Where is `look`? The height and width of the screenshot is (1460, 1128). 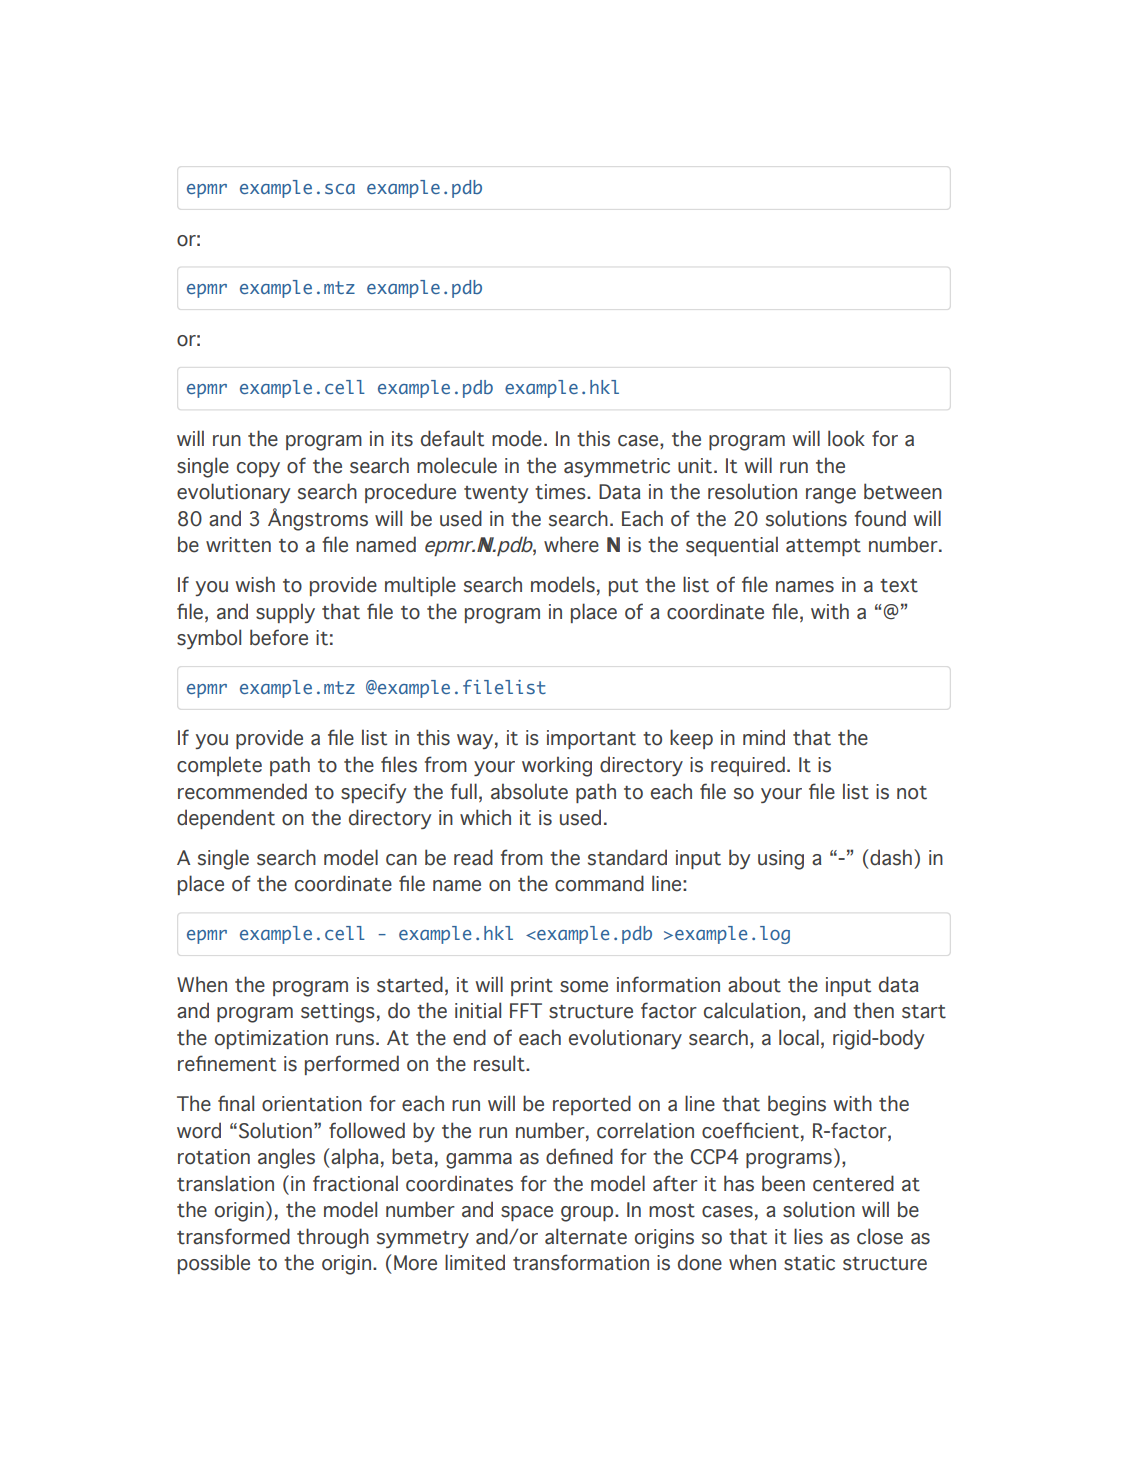
look is located at coordinates (846, 438).
